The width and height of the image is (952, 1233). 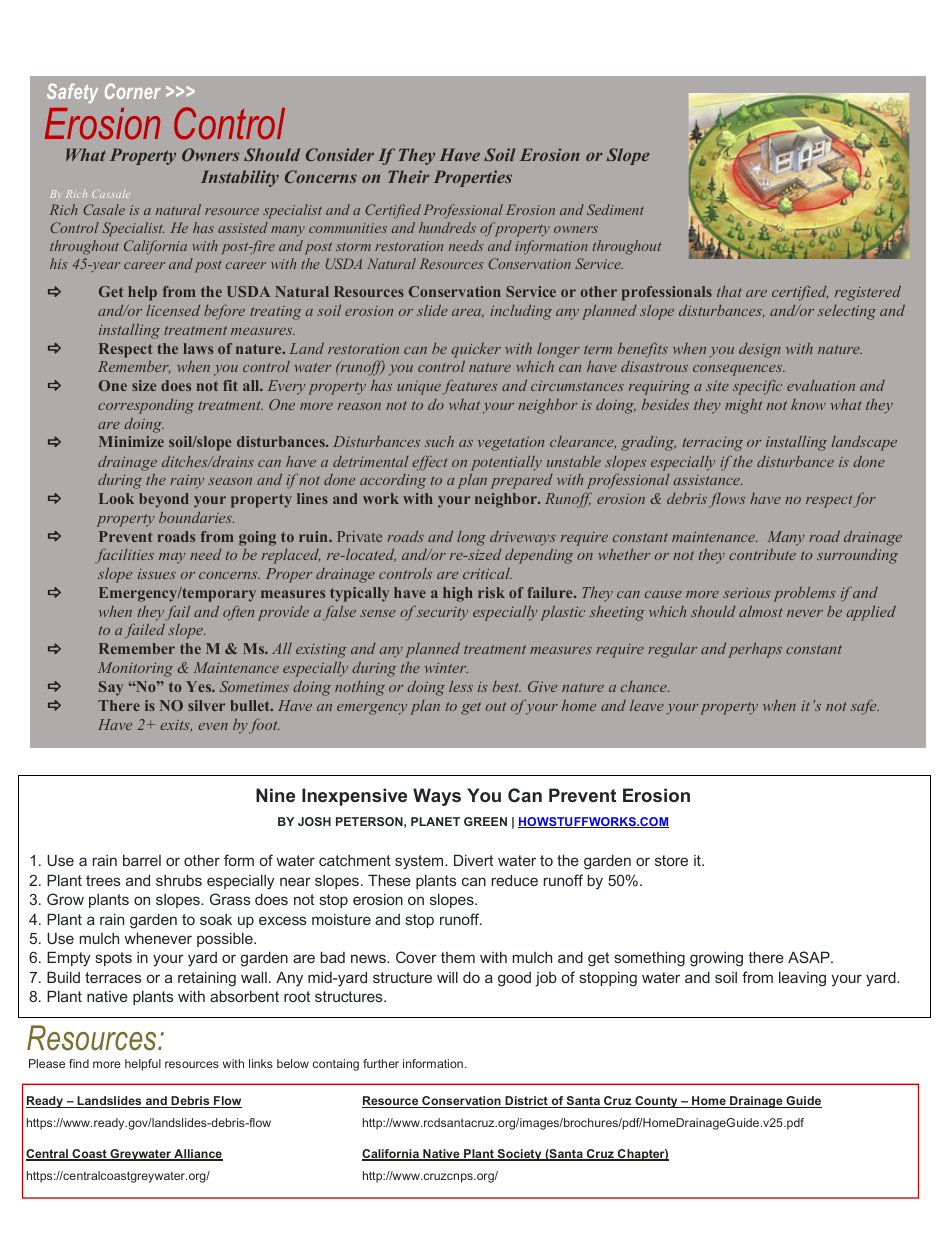 I want to click on Monitoring, so click(x=135, y=669).
